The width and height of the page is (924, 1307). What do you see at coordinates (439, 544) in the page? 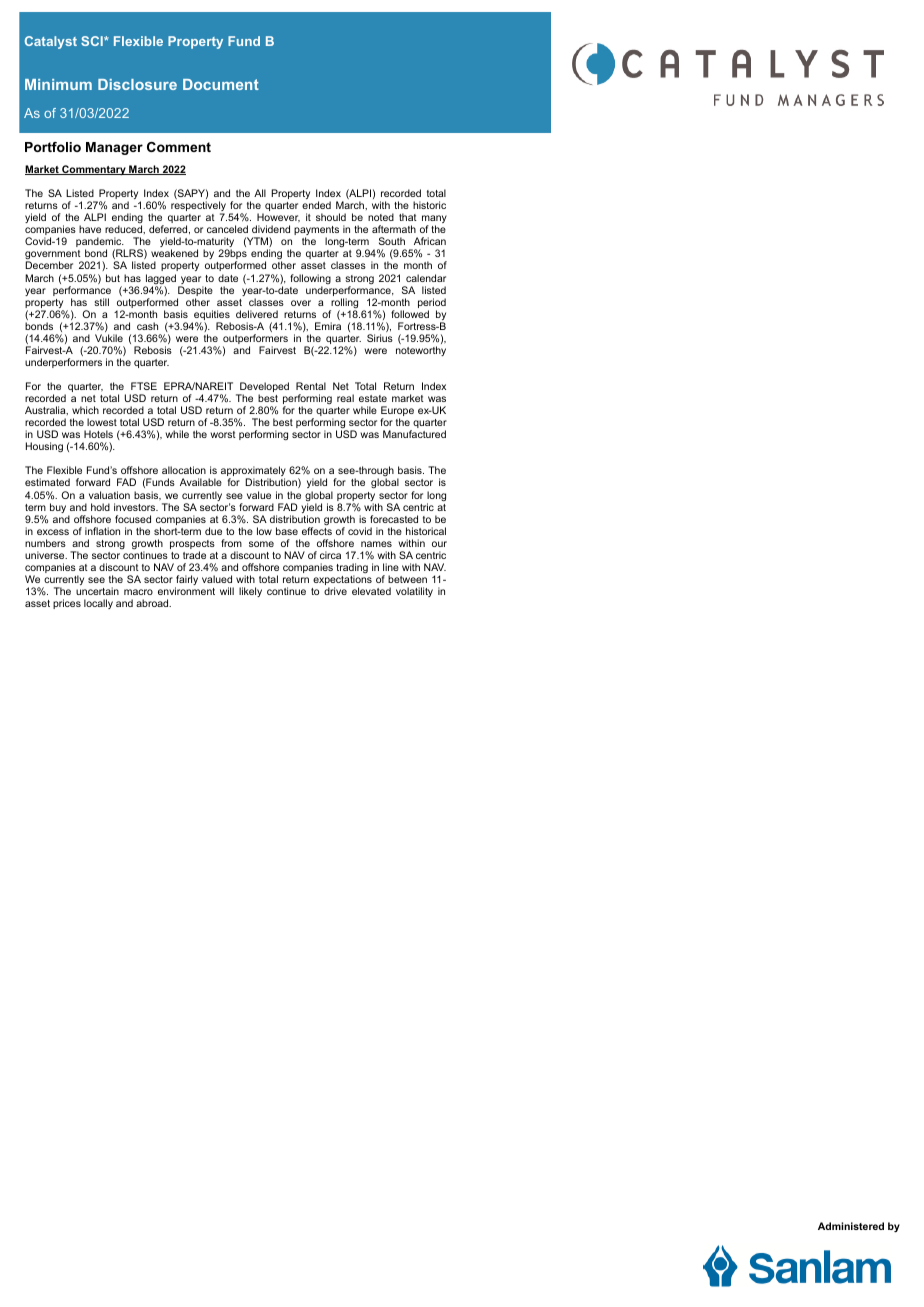
I see `our` at bounding box center [439, 544].
